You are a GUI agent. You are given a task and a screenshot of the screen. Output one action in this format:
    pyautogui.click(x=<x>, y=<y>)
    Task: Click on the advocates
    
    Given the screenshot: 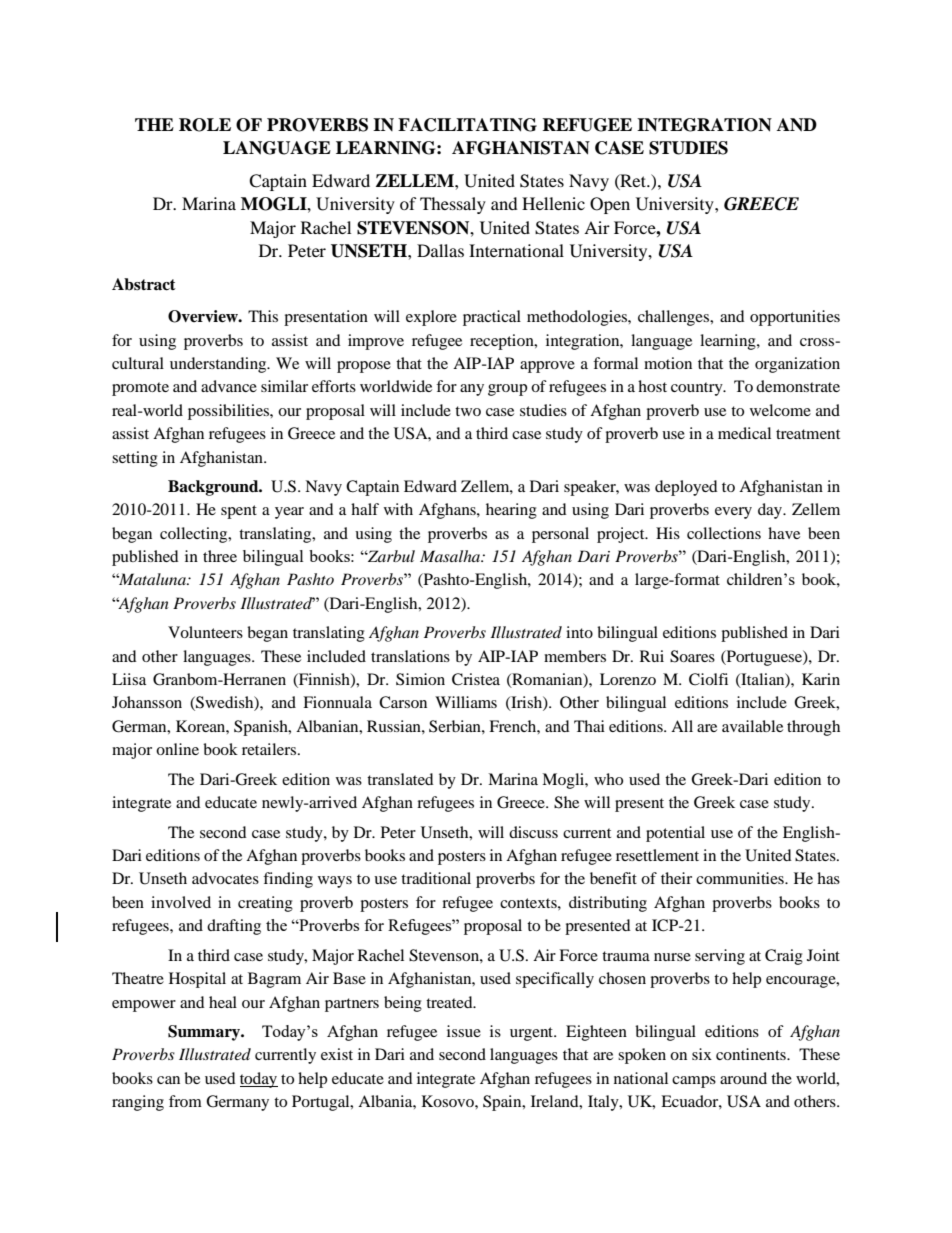 What is the action you would take?
    pyautogui.click(x=225, y=878)
